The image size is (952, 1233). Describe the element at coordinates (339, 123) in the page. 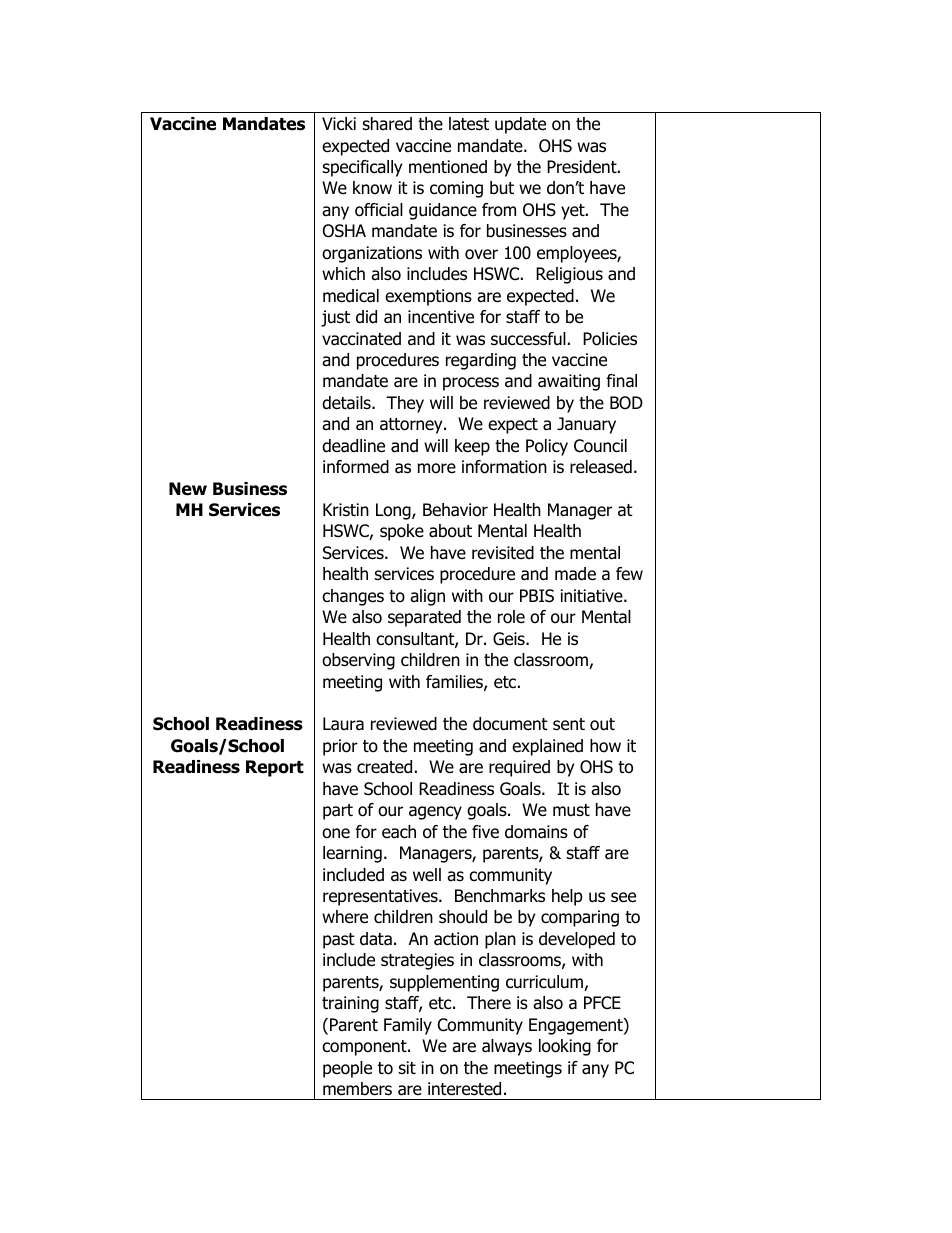

I see `Vicki` at that location.
